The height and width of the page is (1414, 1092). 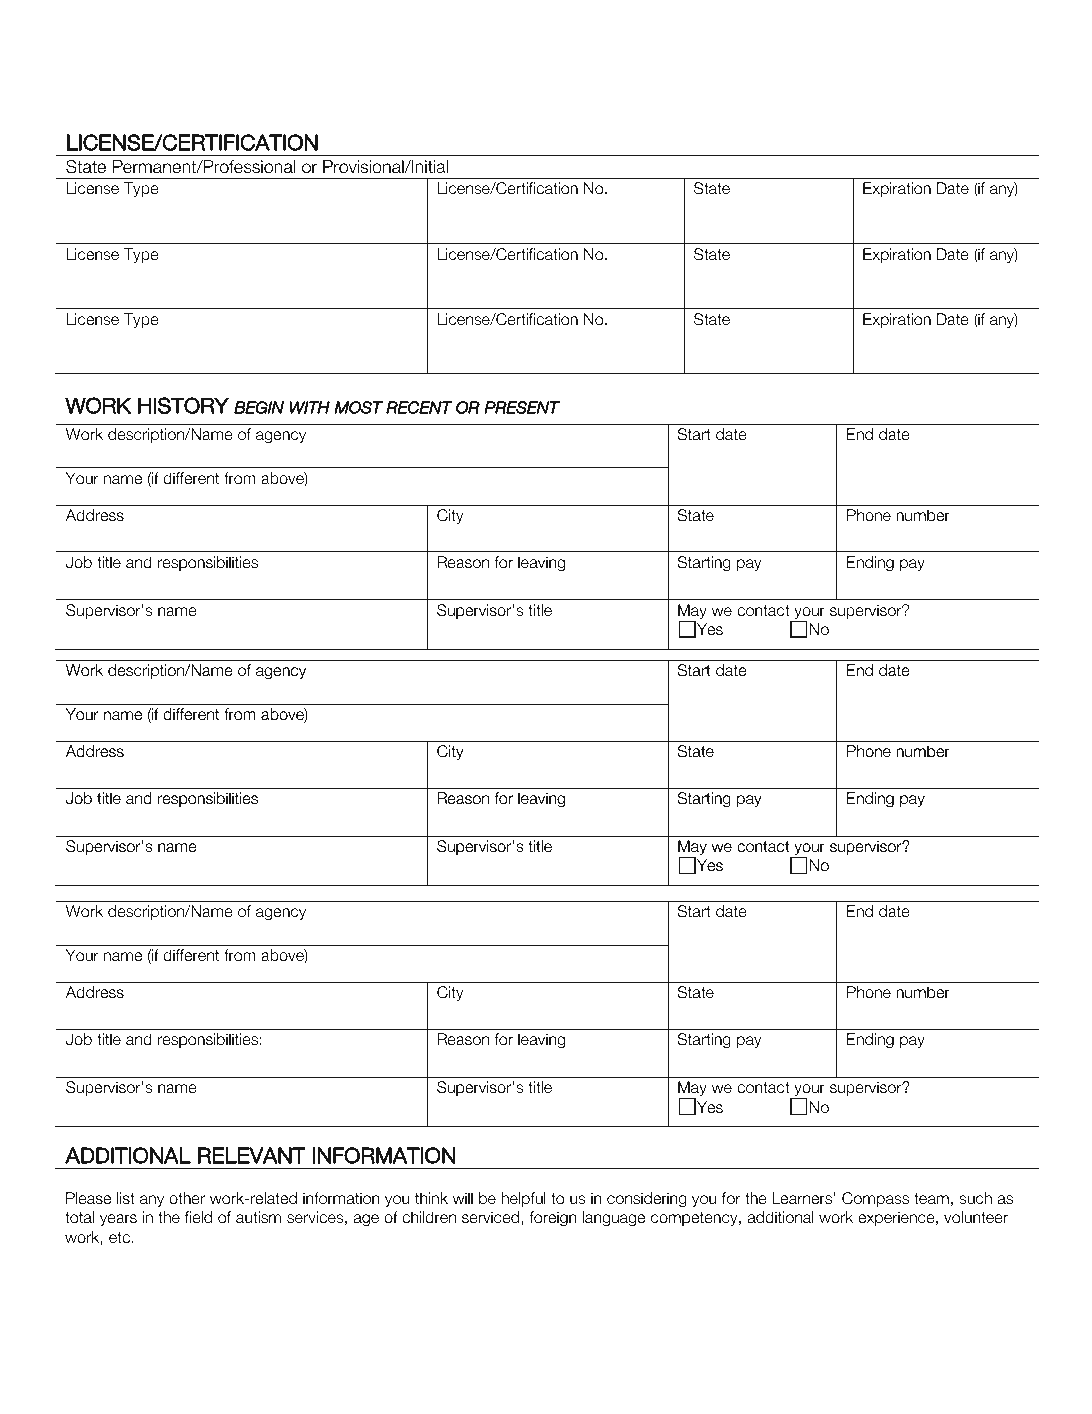 I want to click on field, so click(x=198, y=1217).
